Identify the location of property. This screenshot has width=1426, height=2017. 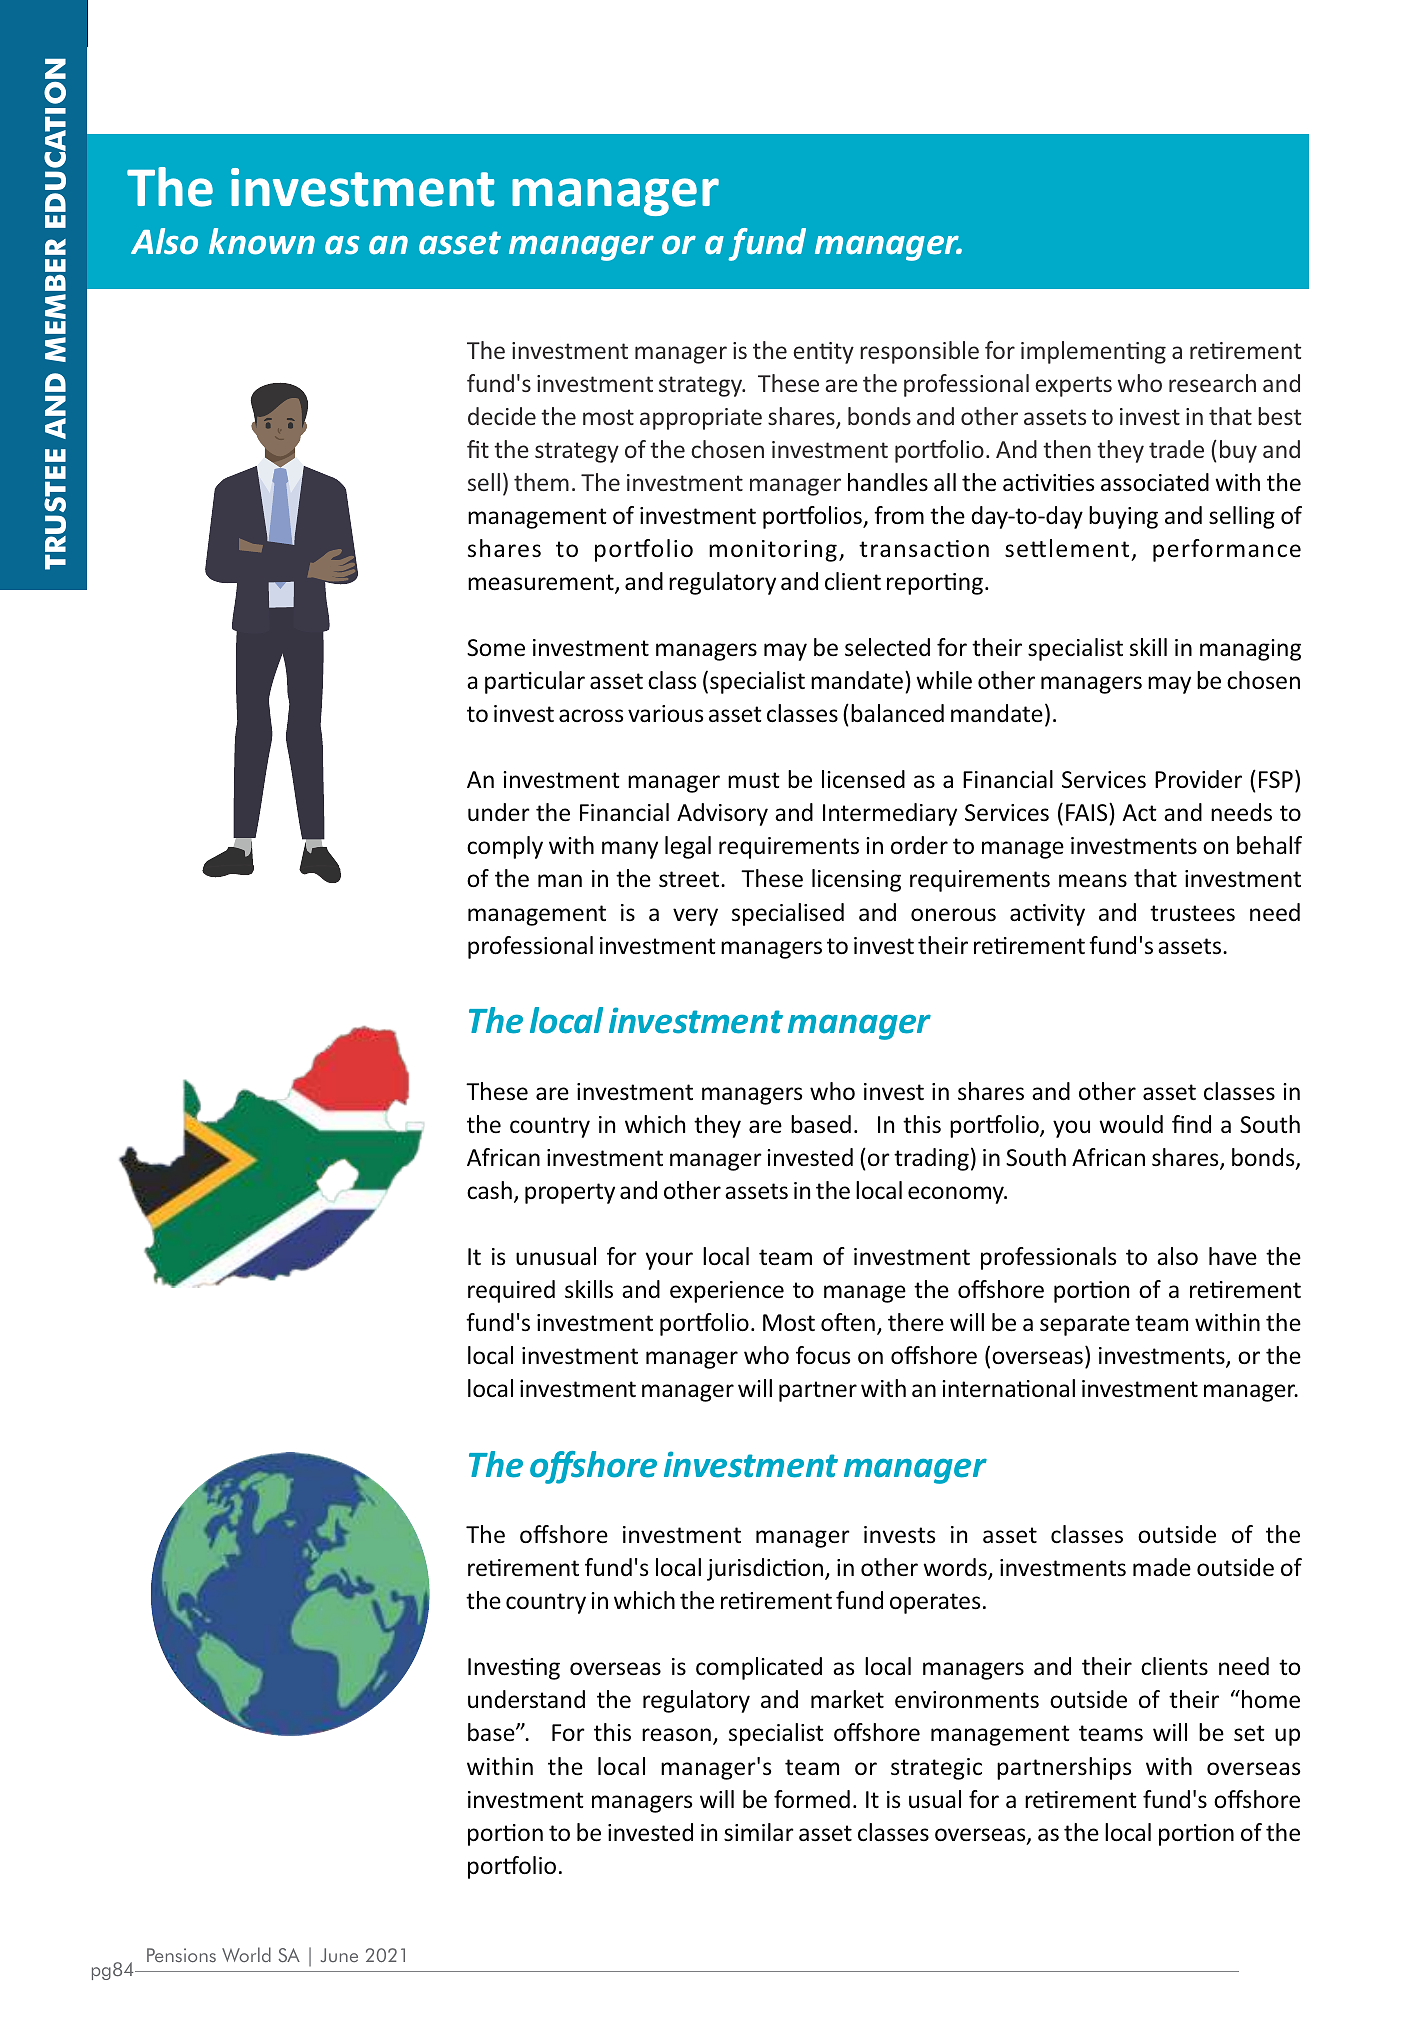
(570, 1193).
